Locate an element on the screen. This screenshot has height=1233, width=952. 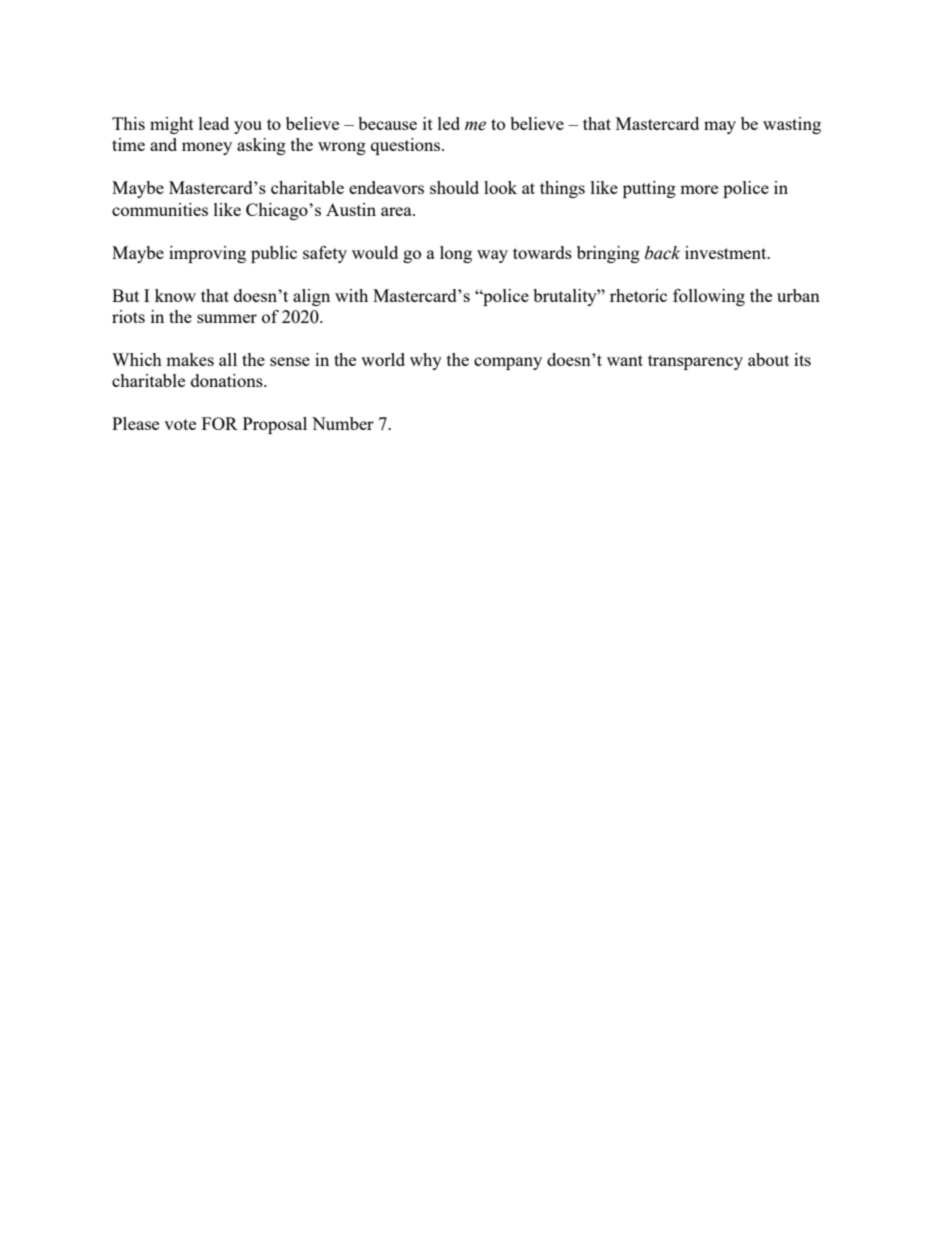
wasting is located at coordinates (792, 125).
